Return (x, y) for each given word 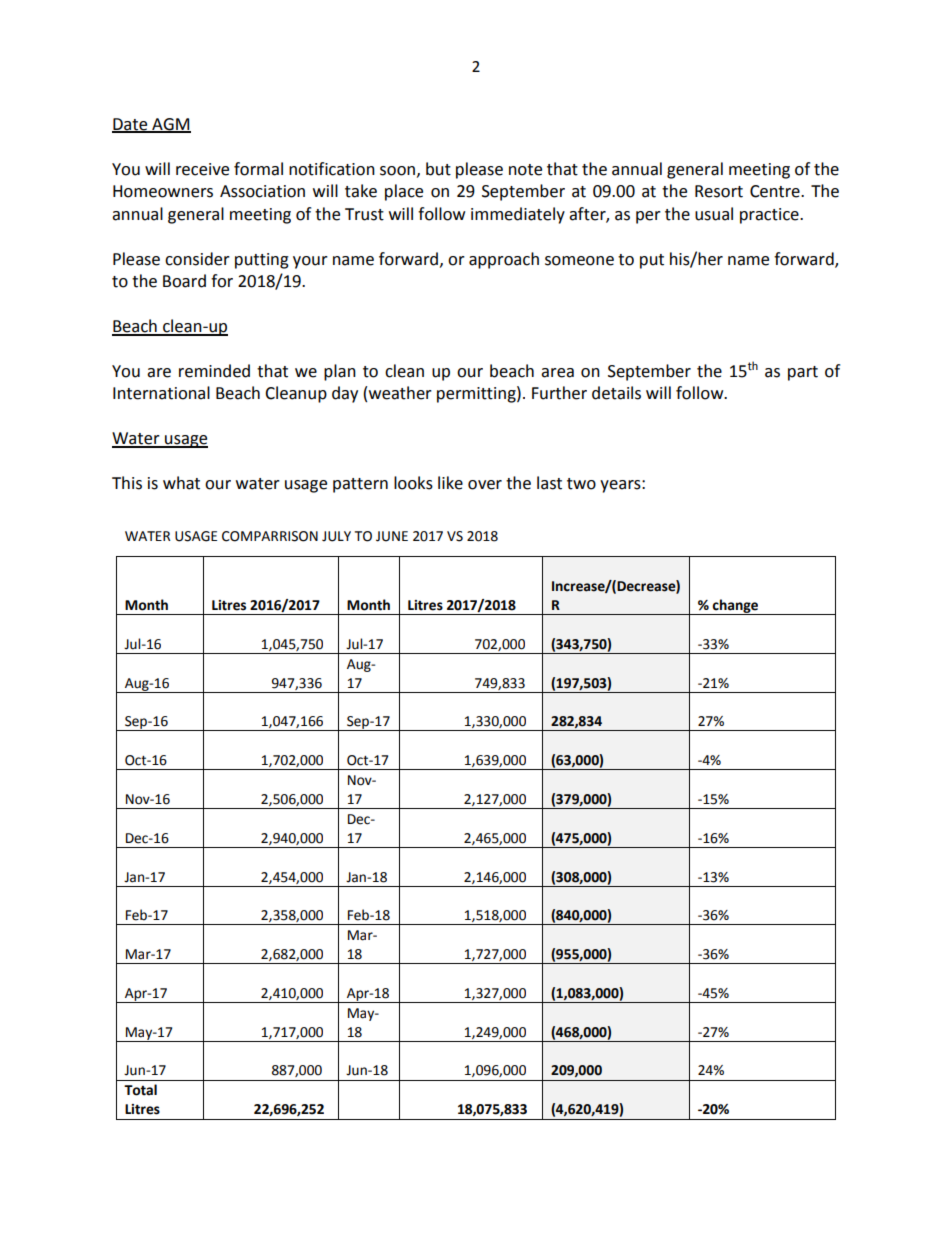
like (450, 483)
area (557, 373)
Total (140, 1090)
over (485, 485)
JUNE (392, 536)
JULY (336, 536)
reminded (214, 371)
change (735, 607)
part (803, 373)
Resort (719, 191)
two (581, 484)
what (181, 483)
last (549, 483)
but (438, 169)
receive (202, 169)
